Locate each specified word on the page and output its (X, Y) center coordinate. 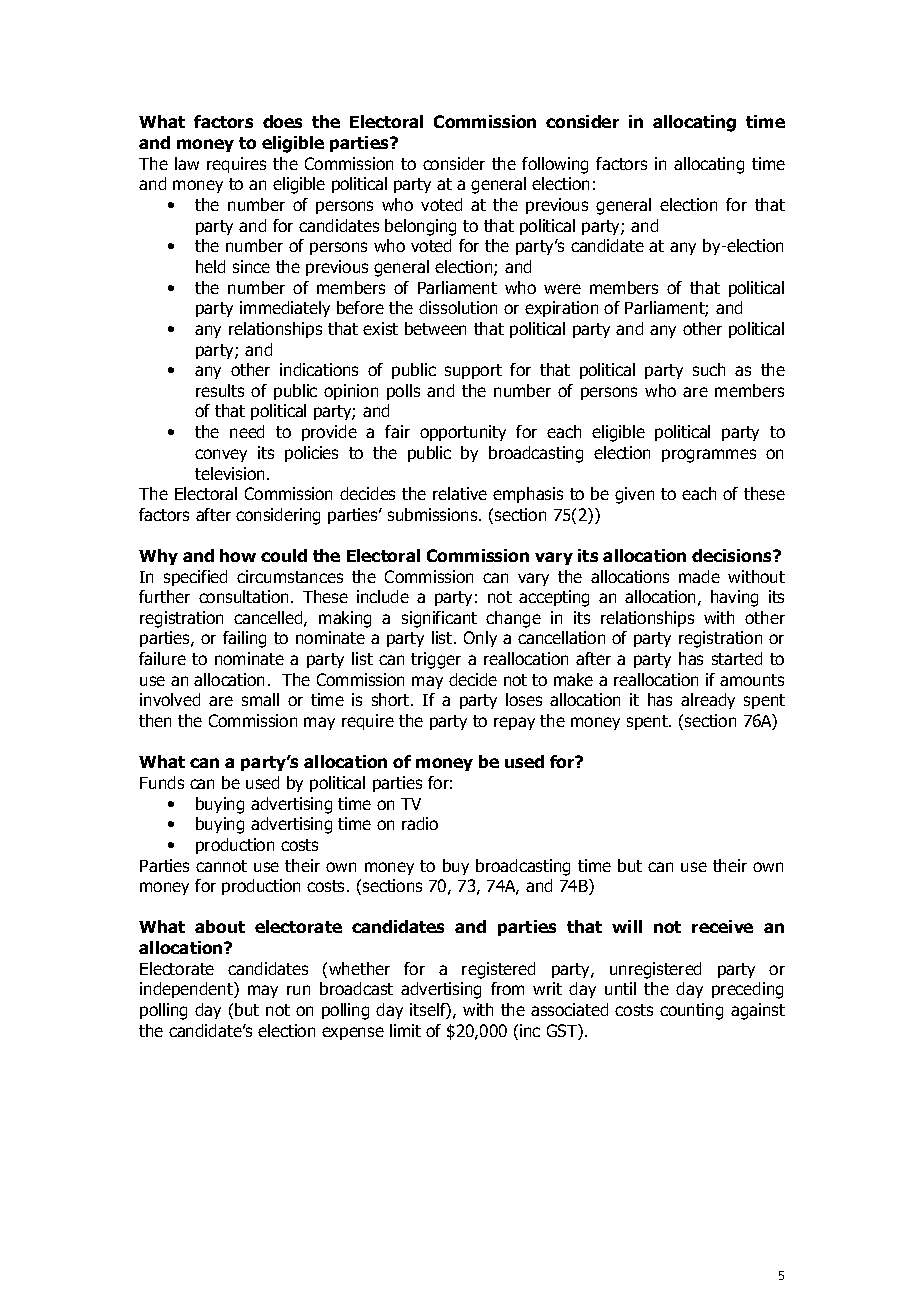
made (699, 576)
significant (439, 619)
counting (691, 1011)
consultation (243, 596)
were (562, 289)
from (507, 988)
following (555, 165)
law (187, 163)
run (298, 990)
